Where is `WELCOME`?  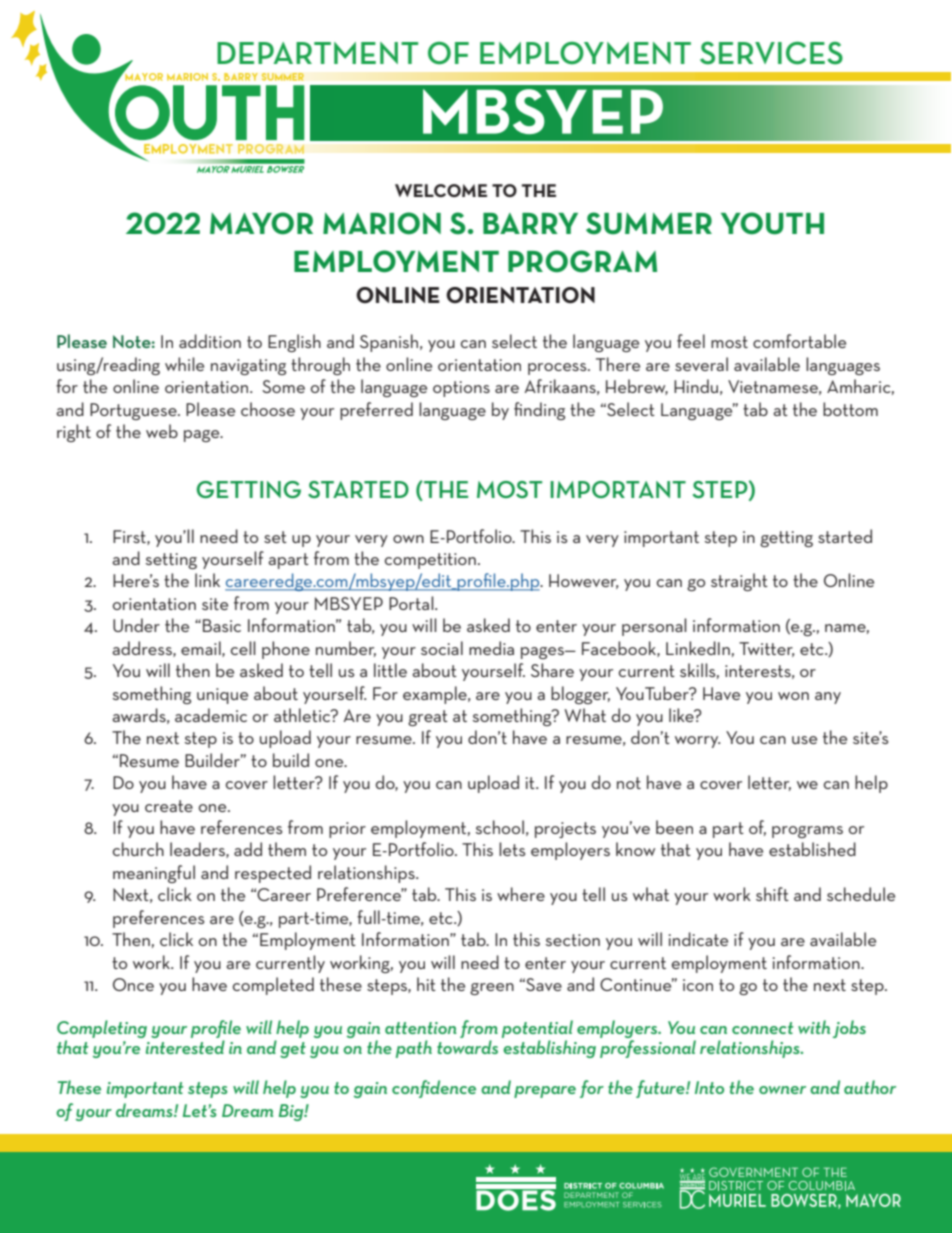
WELCOME is located at coordinates (441, 190).
